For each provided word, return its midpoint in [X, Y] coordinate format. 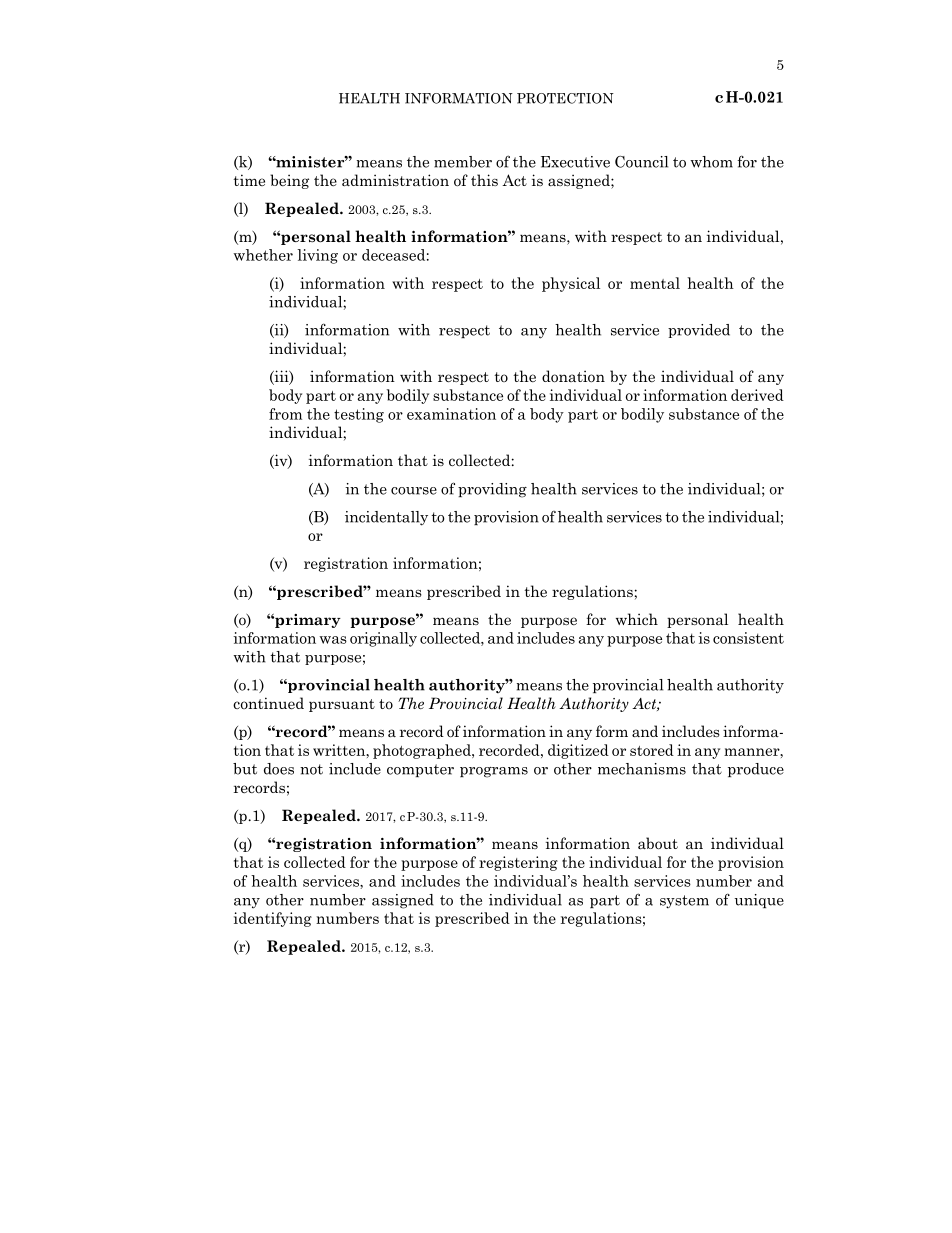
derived [757, 395]
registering [518, 863]
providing [492, 490]
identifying [273, 919]
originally [383, 639]
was [333, 640]
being [289, 181]
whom [711, 162]
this [484, 180]
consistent [748, 638]
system [684, 902]
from [285, 414]
